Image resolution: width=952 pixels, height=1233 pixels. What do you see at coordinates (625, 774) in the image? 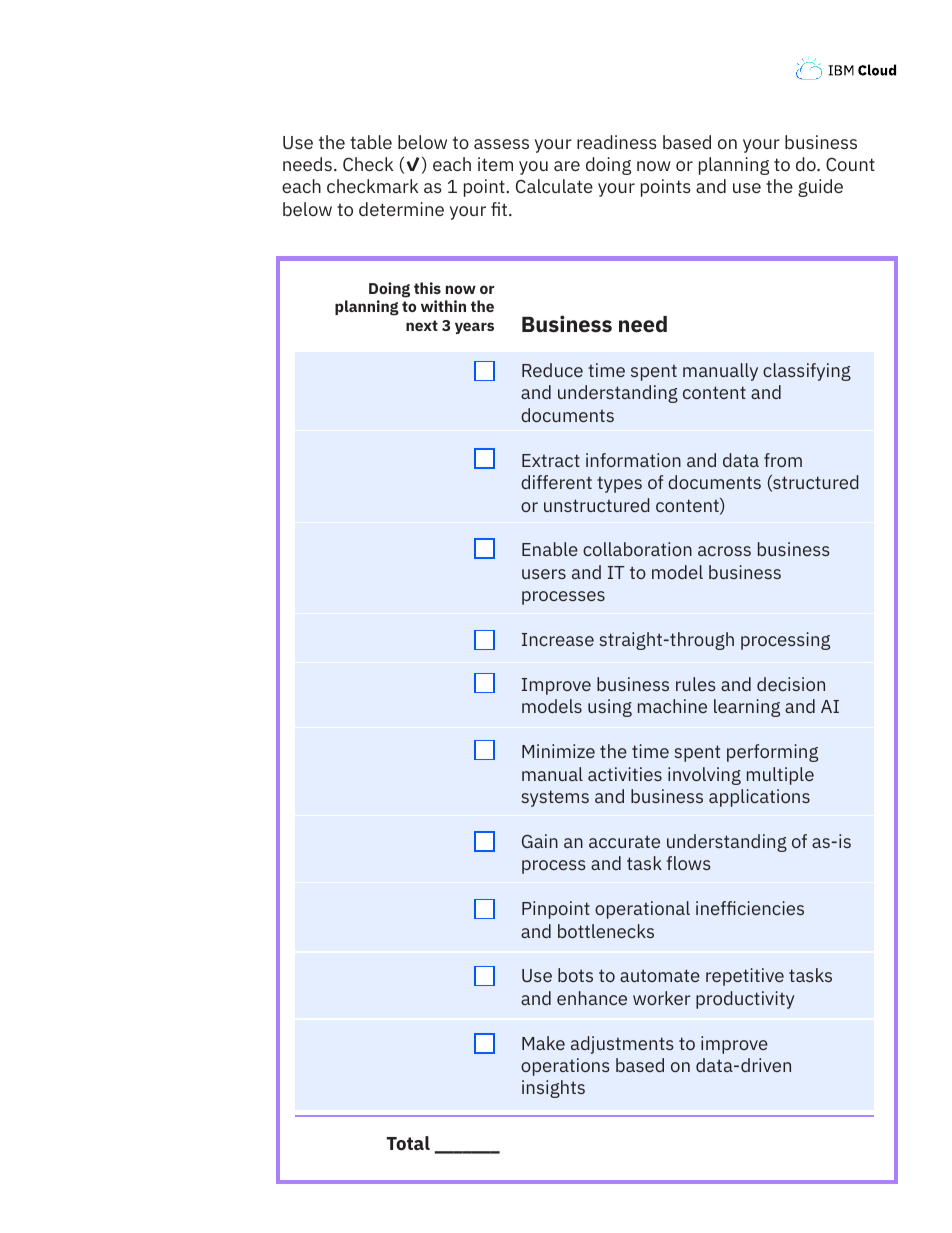
I see `activities` at bounding box center [625, 774].
